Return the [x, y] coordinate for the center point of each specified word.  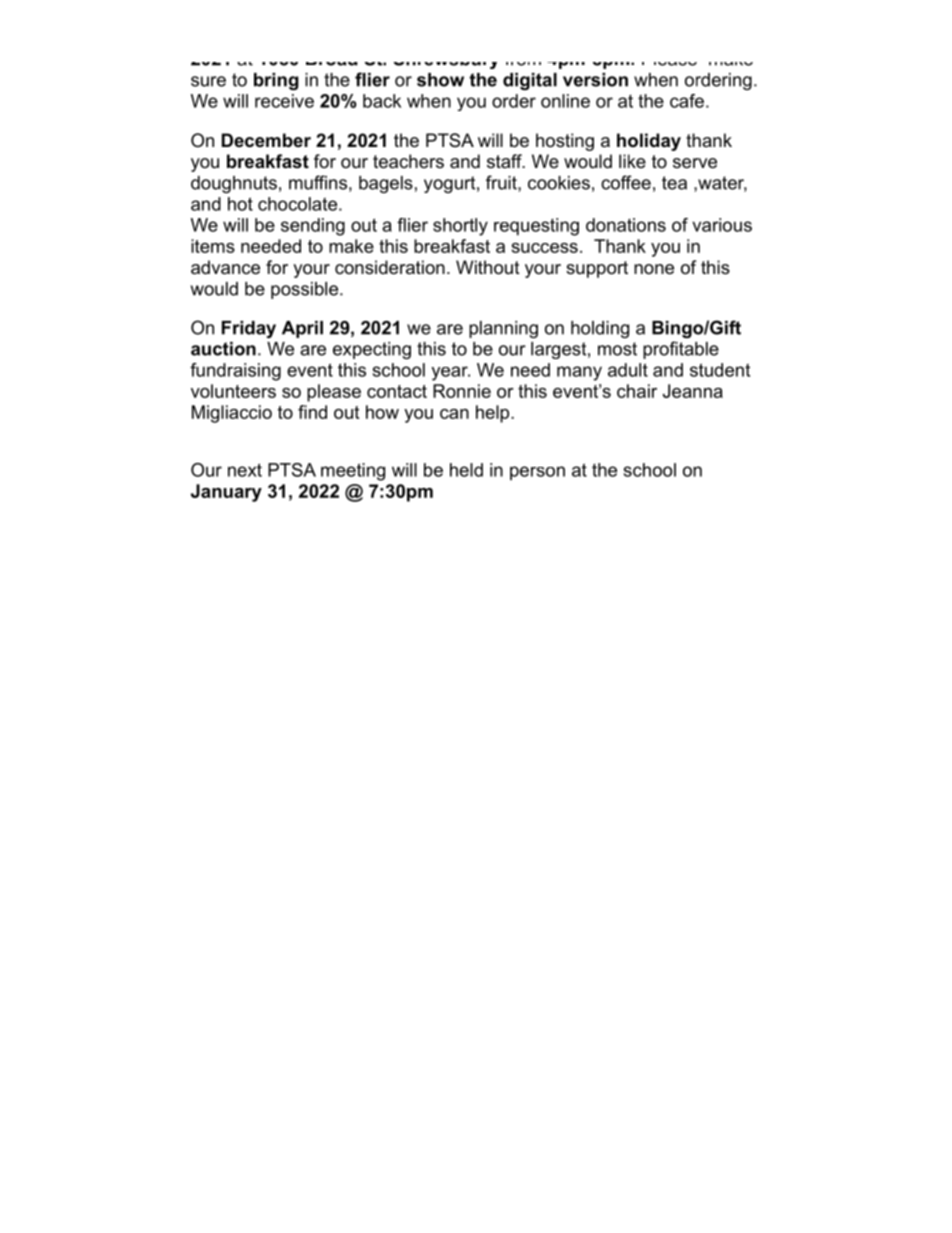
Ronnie [462, 391]
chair [637, 391]
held [466, 470]
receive [284, 101]
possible [306, 290]
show [440, 80]
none [654, 269]
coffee [626, 182]
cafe [687, 101]
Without [488, 267]
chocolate [297, 204]
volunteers [233, 391]
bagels [386, 184]
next [245, 470]
